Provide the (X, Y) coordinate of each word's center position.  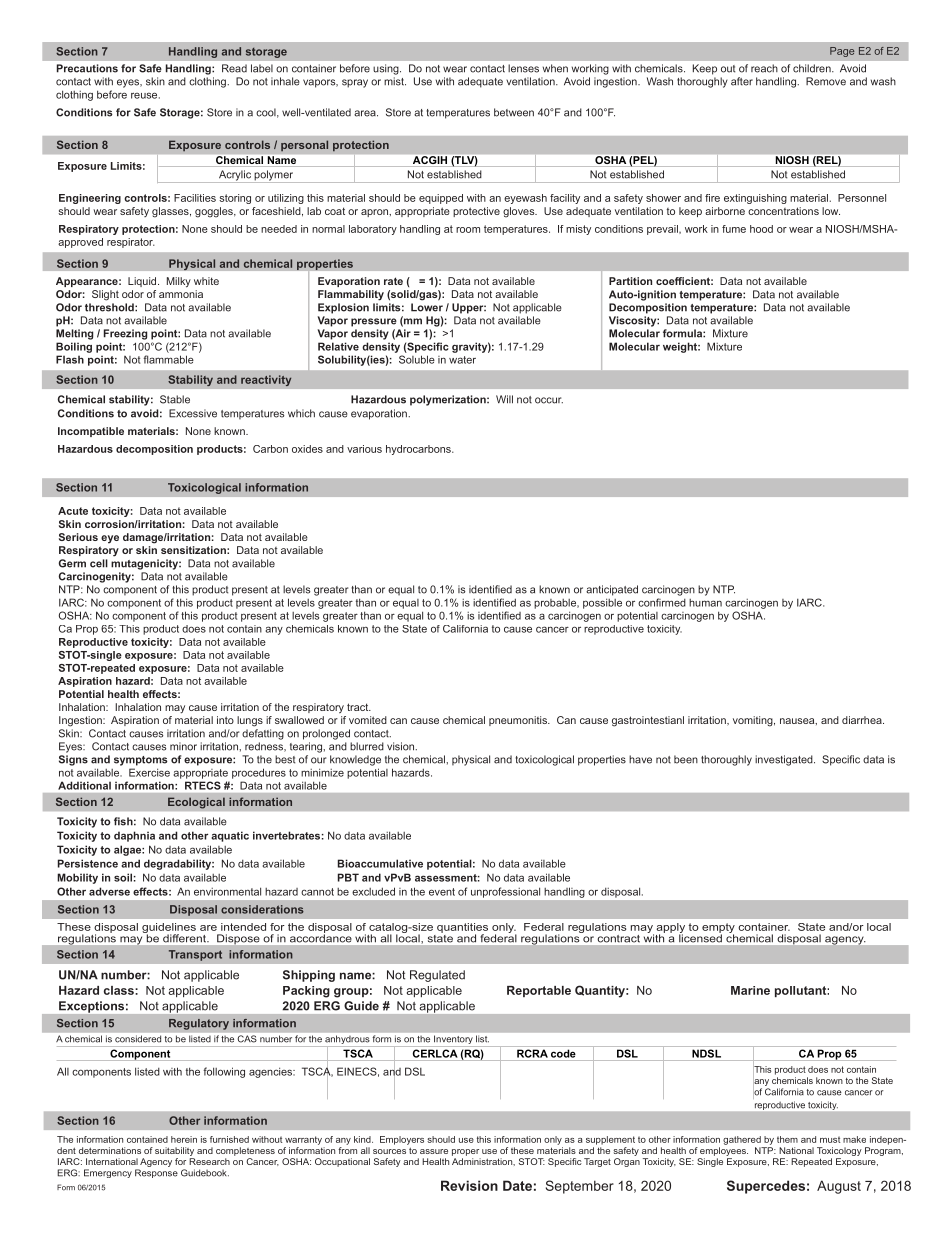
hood (761, 229)
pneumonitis (519, 721)
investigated (785, 760)
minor (183, 746)
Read (234, 68)
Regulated (437, 976)
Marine (750, 990)
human (705, 603)
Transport (195, 955)
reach (764, 68)
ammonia (181, 294)
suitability (174, 1151)
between (514, 112)
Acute (73, 511)
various (364, 449)
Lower (427, 307)
